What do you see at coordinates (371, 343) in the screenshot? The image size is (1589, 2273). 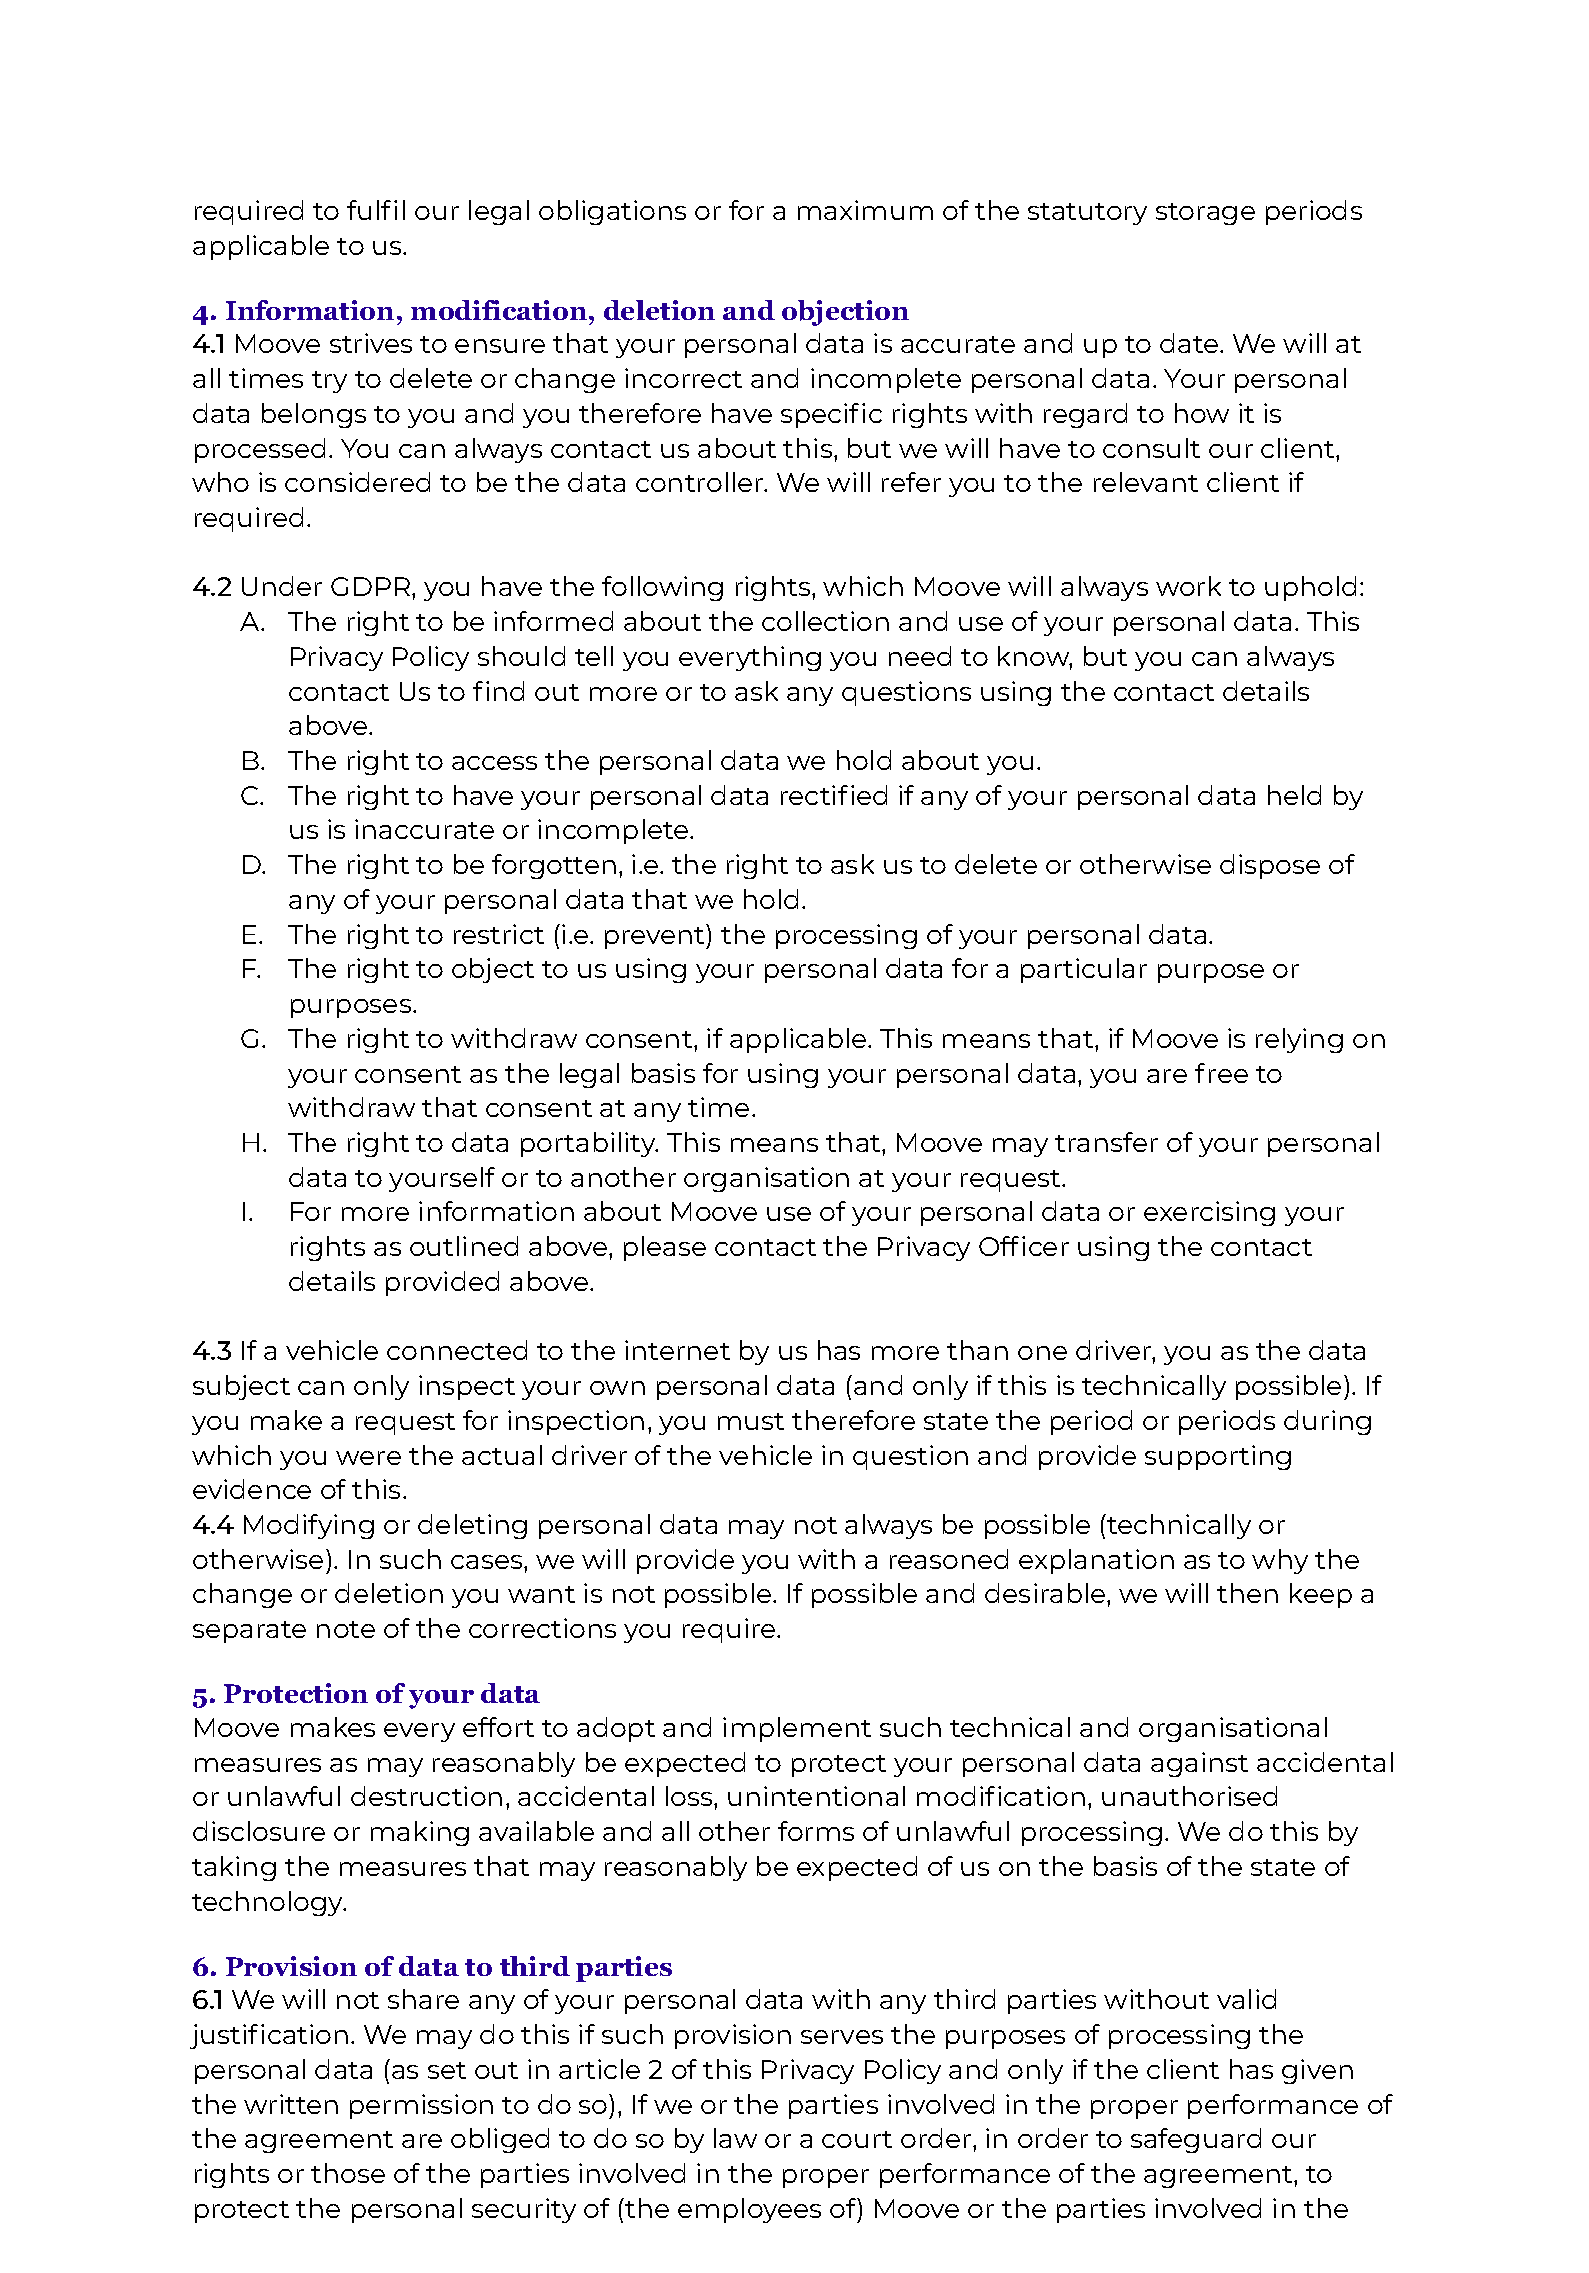 I see `strives` at bounding box center [371, 343].
